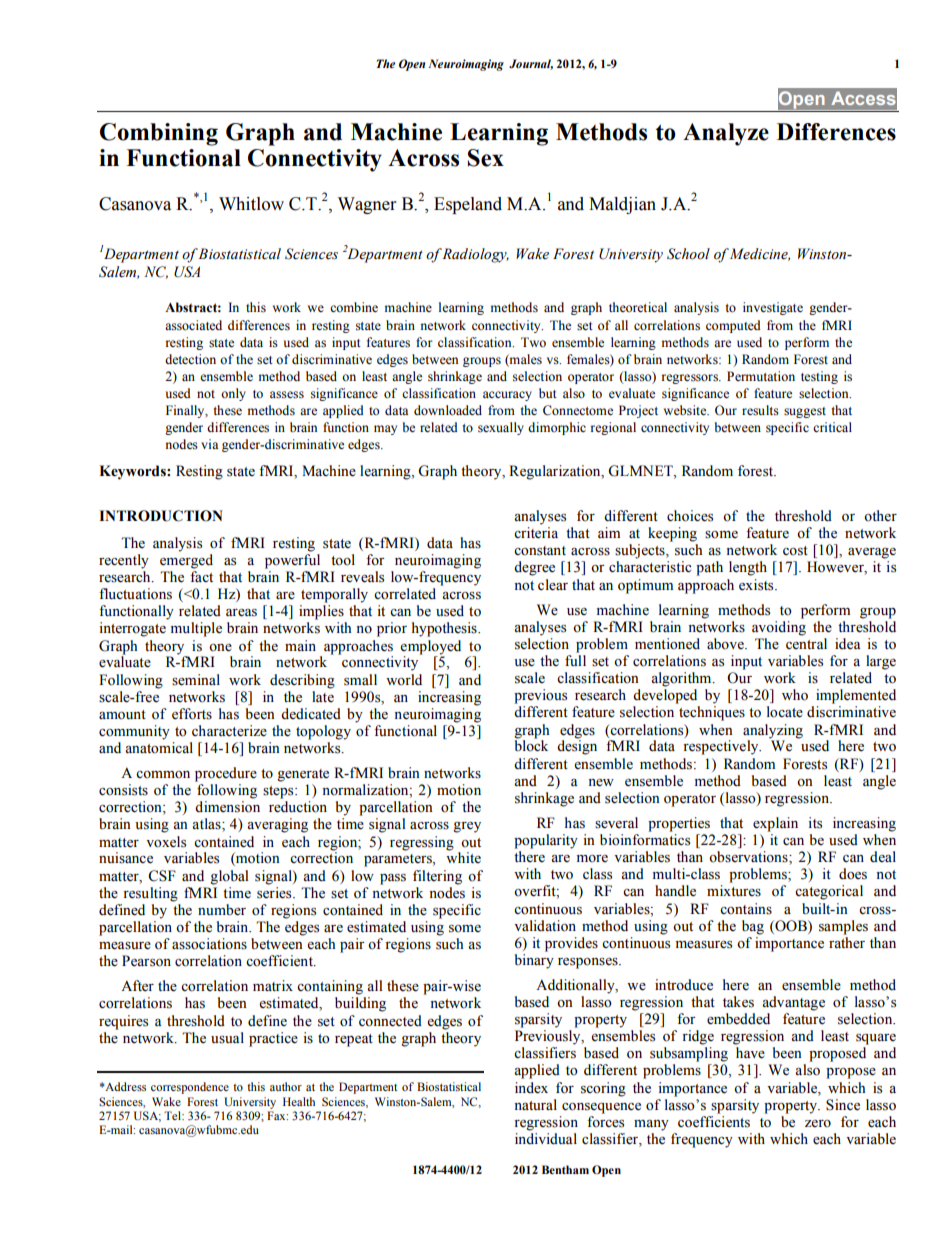  Describe the element at coordinates (779, 628) in the screenshot. I see `avoiding` at that location.
